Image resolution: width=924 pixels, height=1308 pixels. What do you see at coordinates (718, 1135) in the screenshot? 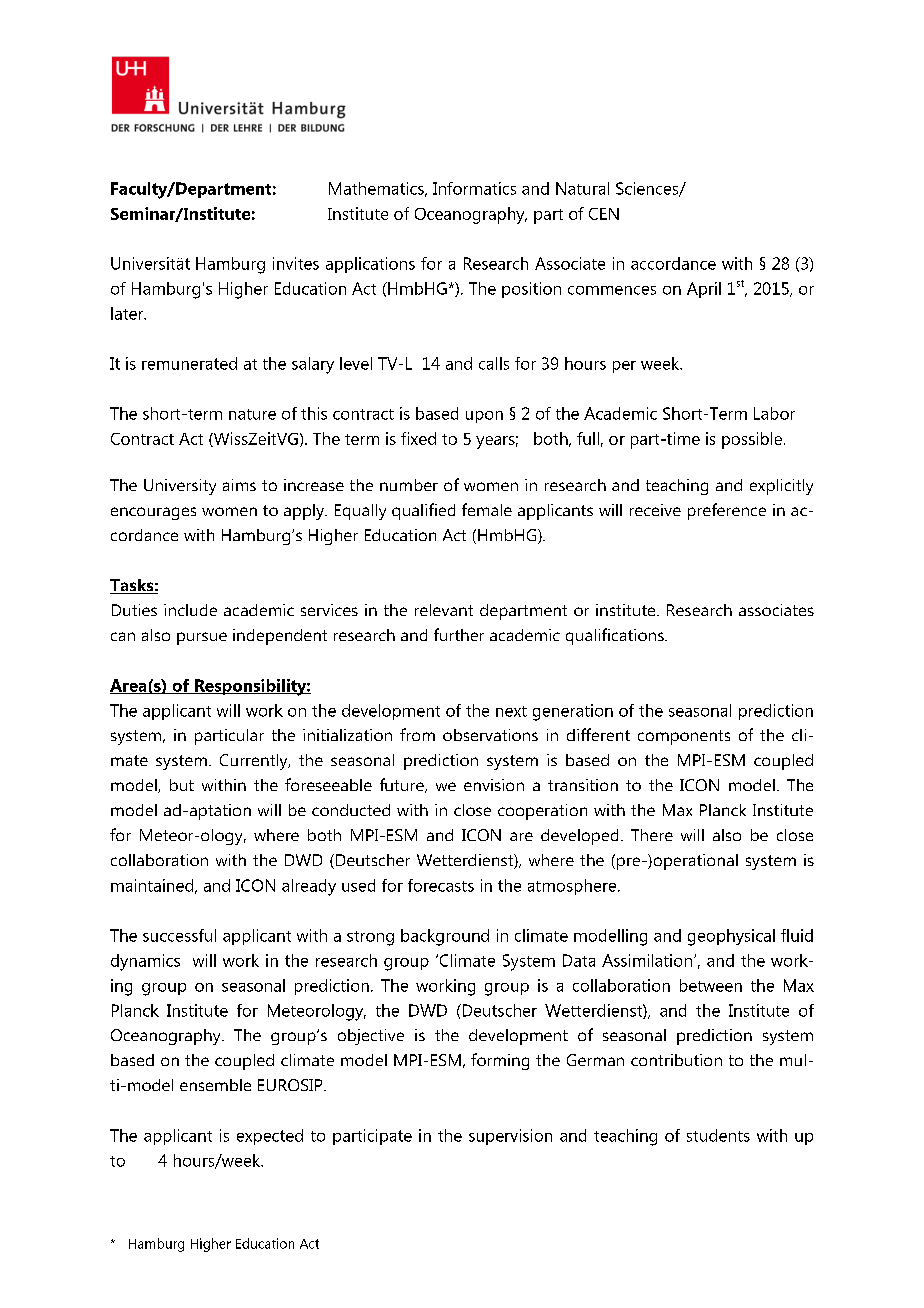
I see `students` at bounding box center [718, 1135].
